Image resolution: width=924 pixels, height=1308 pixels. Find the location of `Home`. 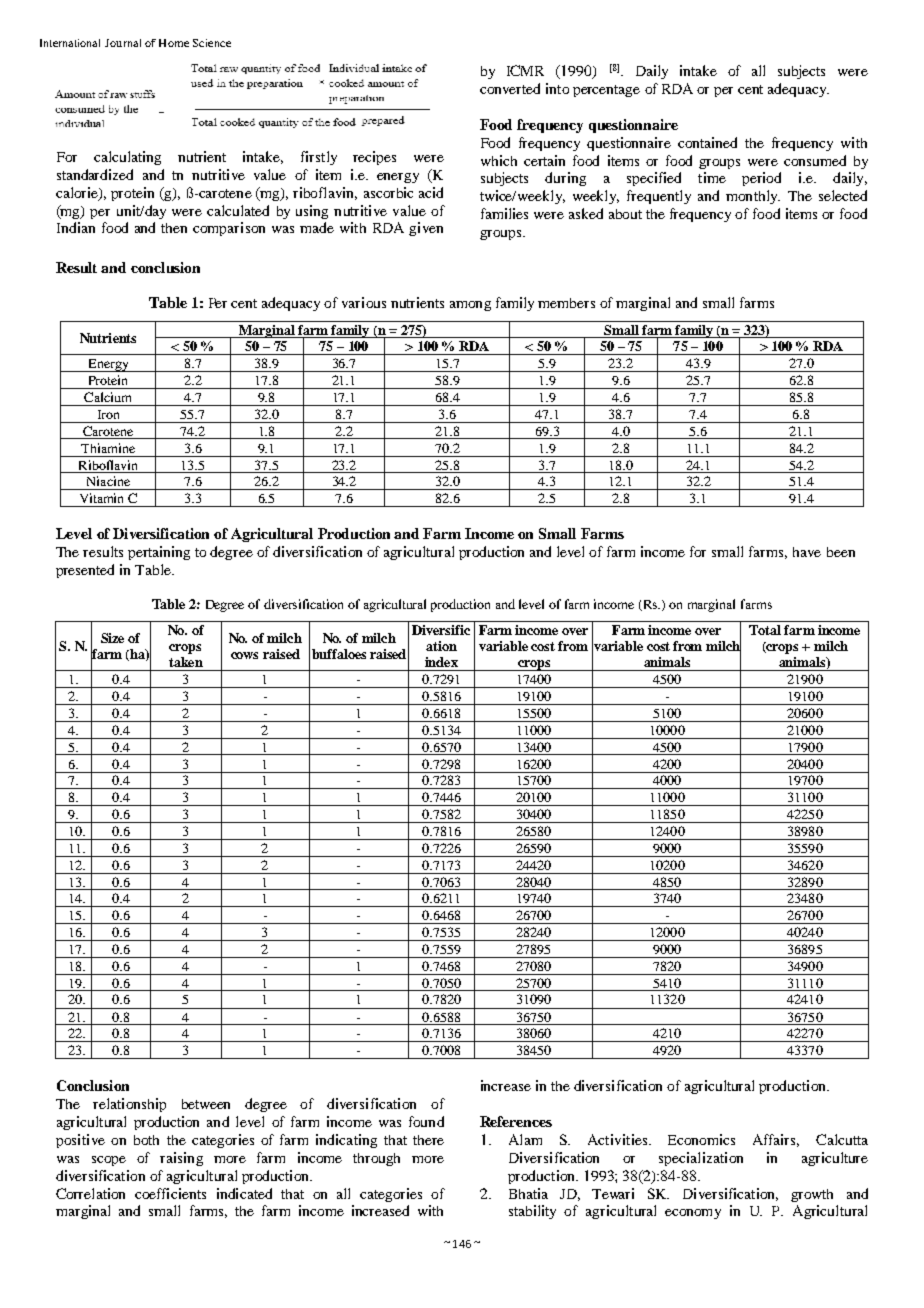

Home is located at coordinates (174, 43).
